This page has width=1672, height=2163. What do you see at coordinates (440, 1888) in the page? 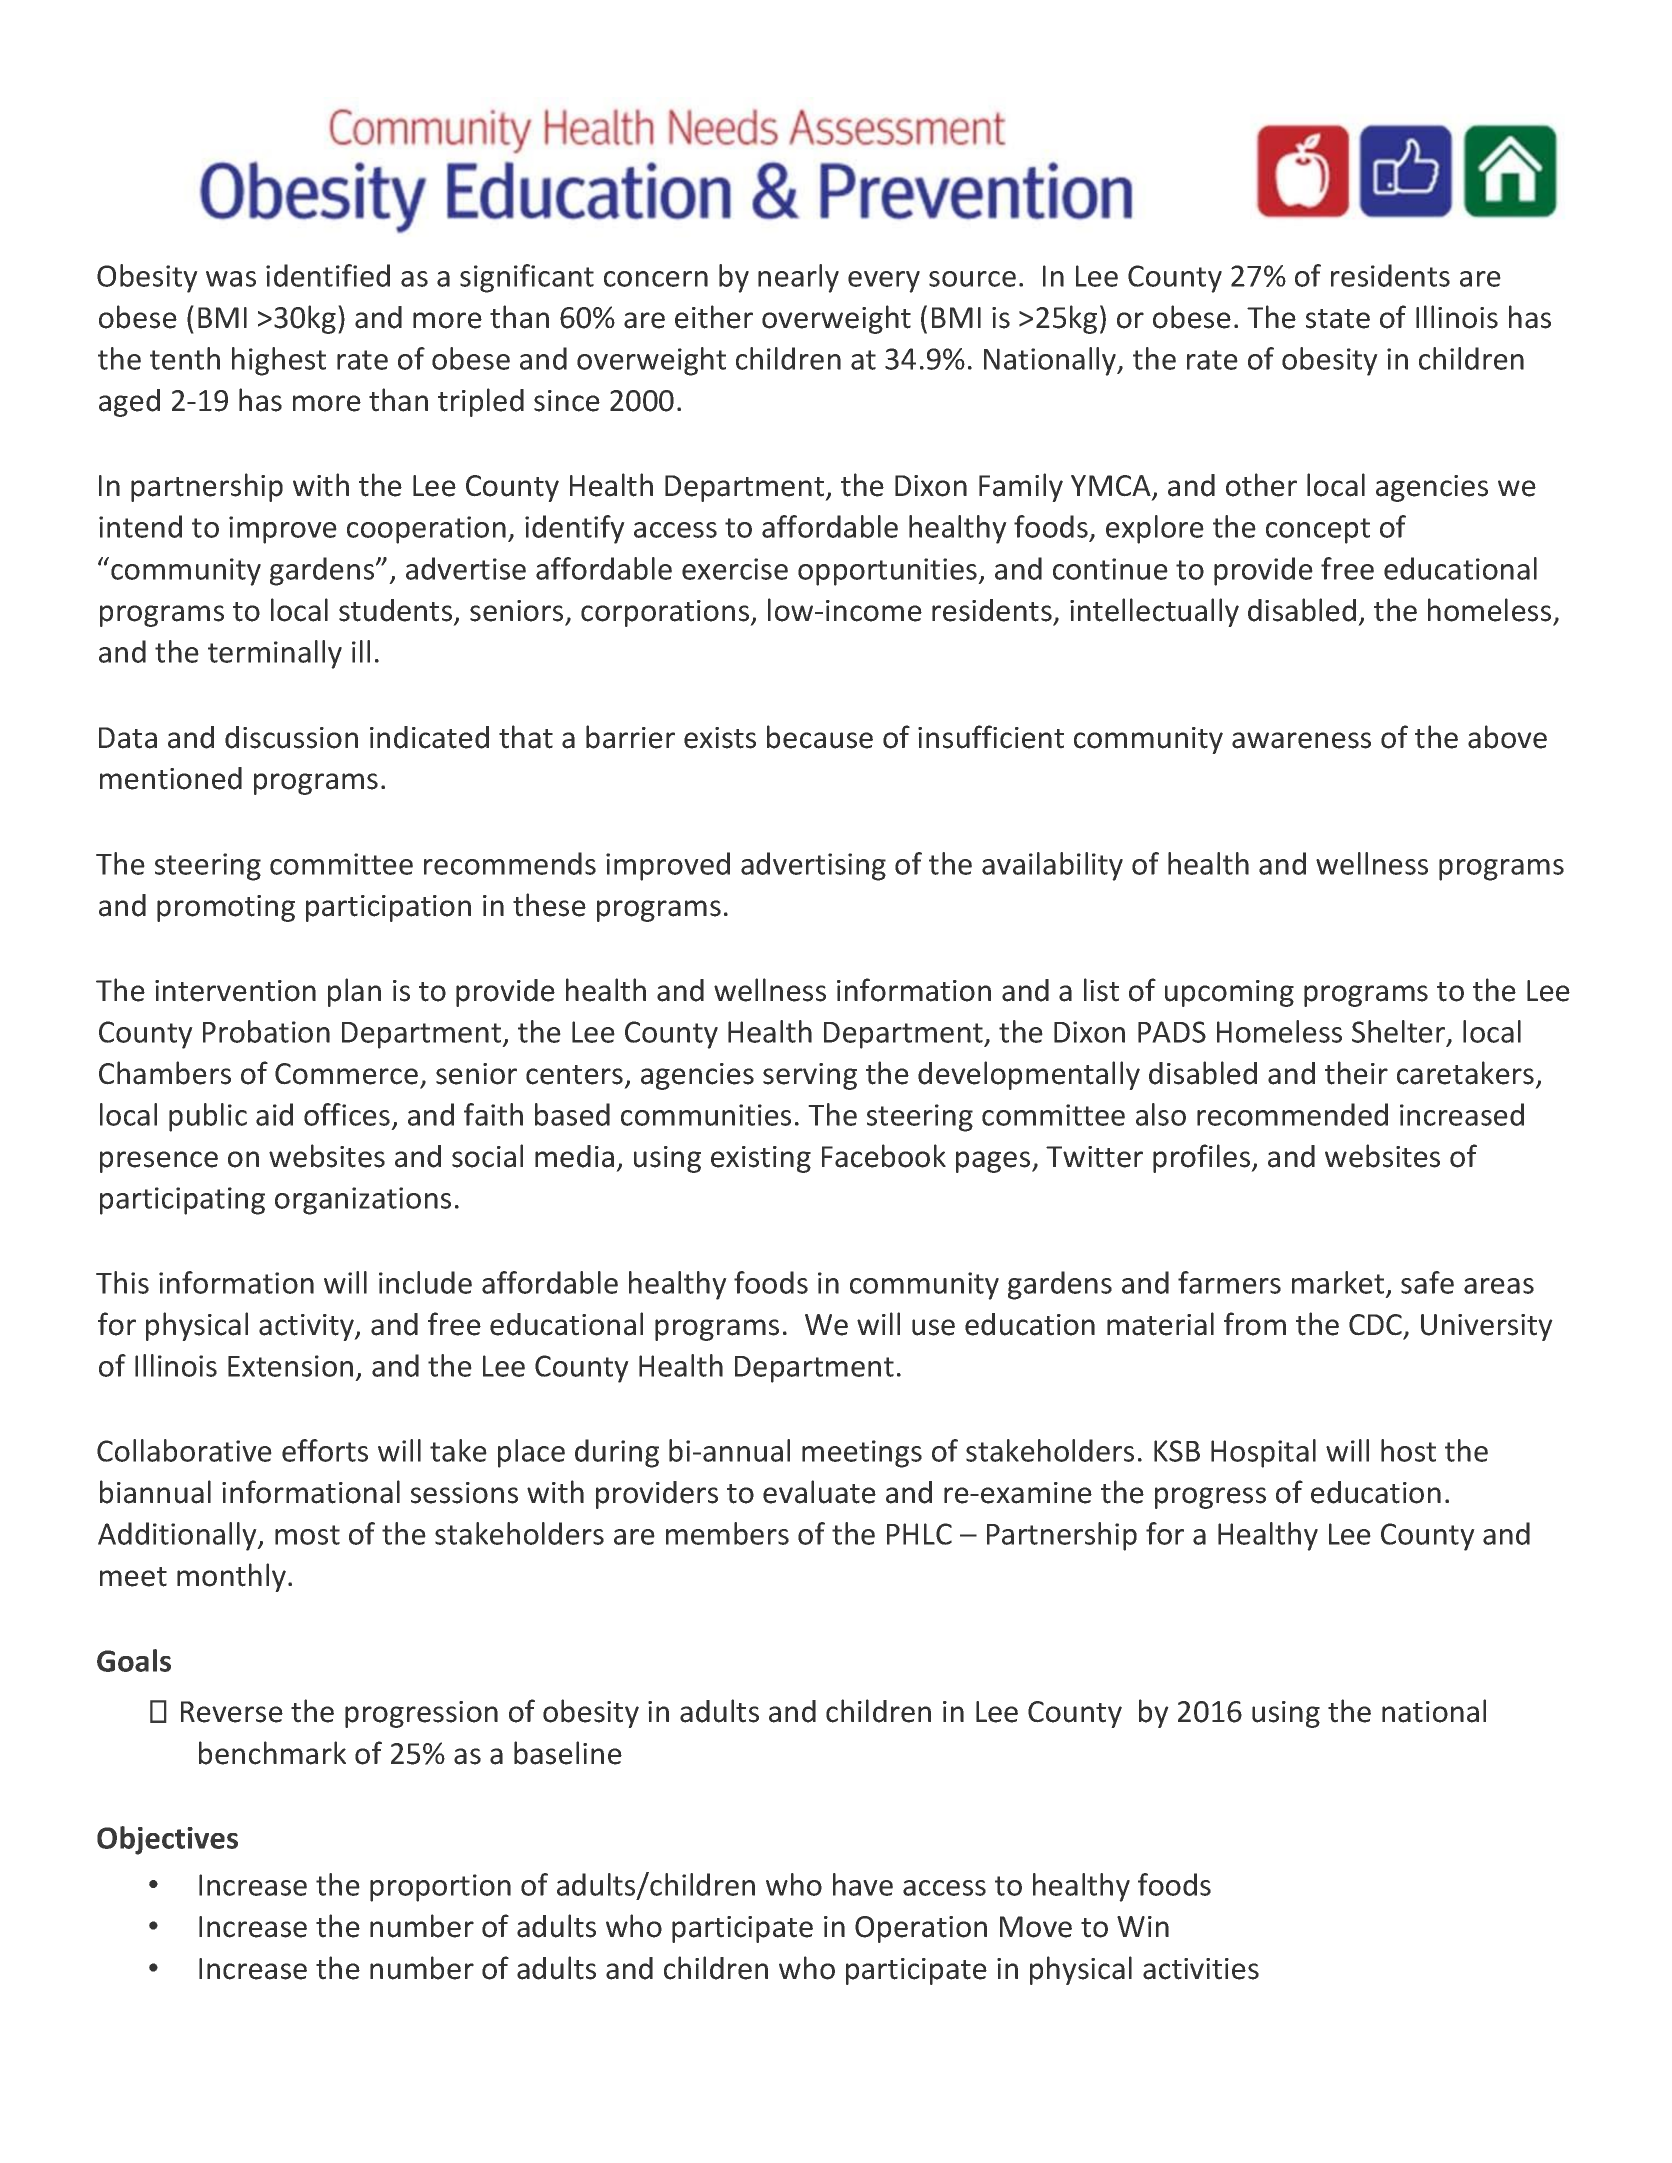
I see `proportion` at bounding box center [440, 1888].
